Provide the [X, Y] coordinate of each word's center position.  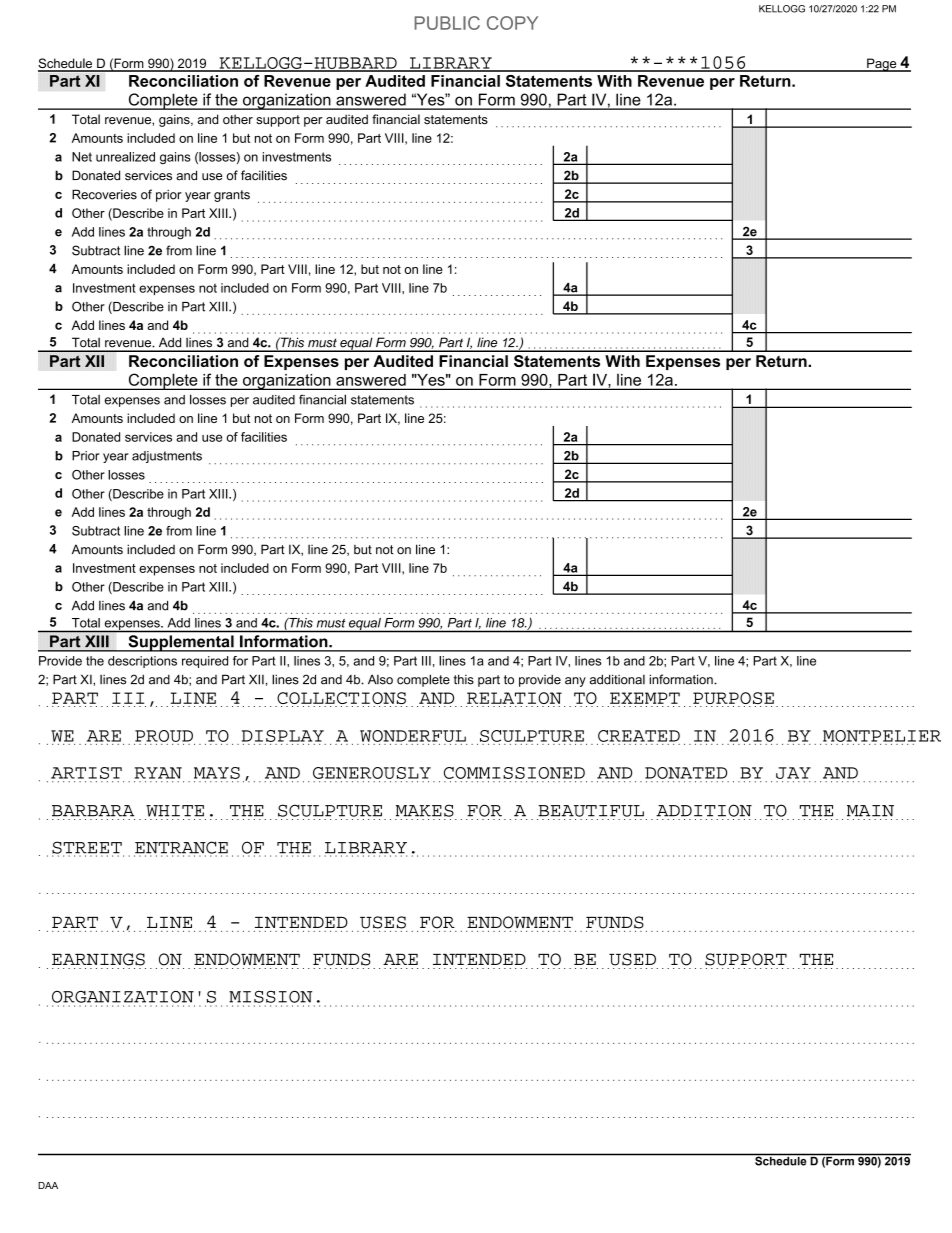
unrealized [125, 157]
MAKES [425, 810]
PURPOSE [733, 699]
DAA [48, 1185]
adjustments [167, 457]
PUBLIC [447, 23]
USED [632, 959]
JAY [793, 773]
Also [380, 680]
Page [882, 65]
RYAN [158, 773]
